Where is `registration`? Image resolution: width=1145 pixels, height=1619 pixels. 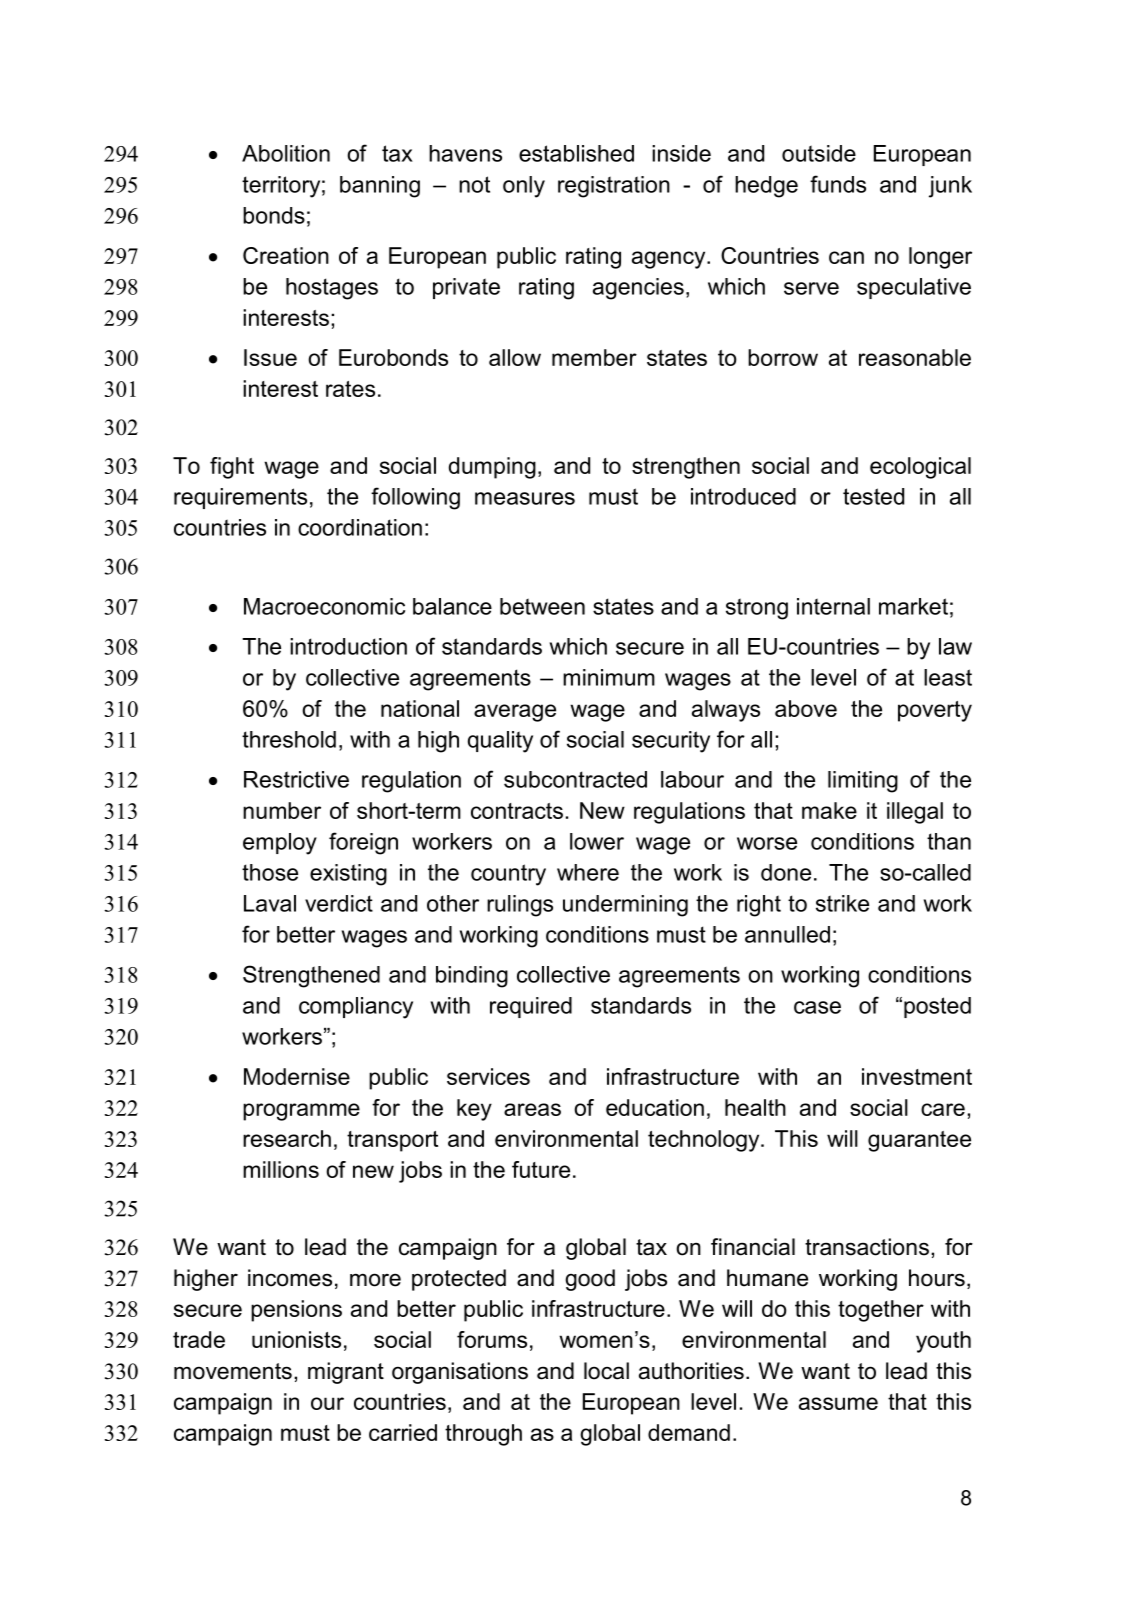 registration is located at coordinates (614, 187).
